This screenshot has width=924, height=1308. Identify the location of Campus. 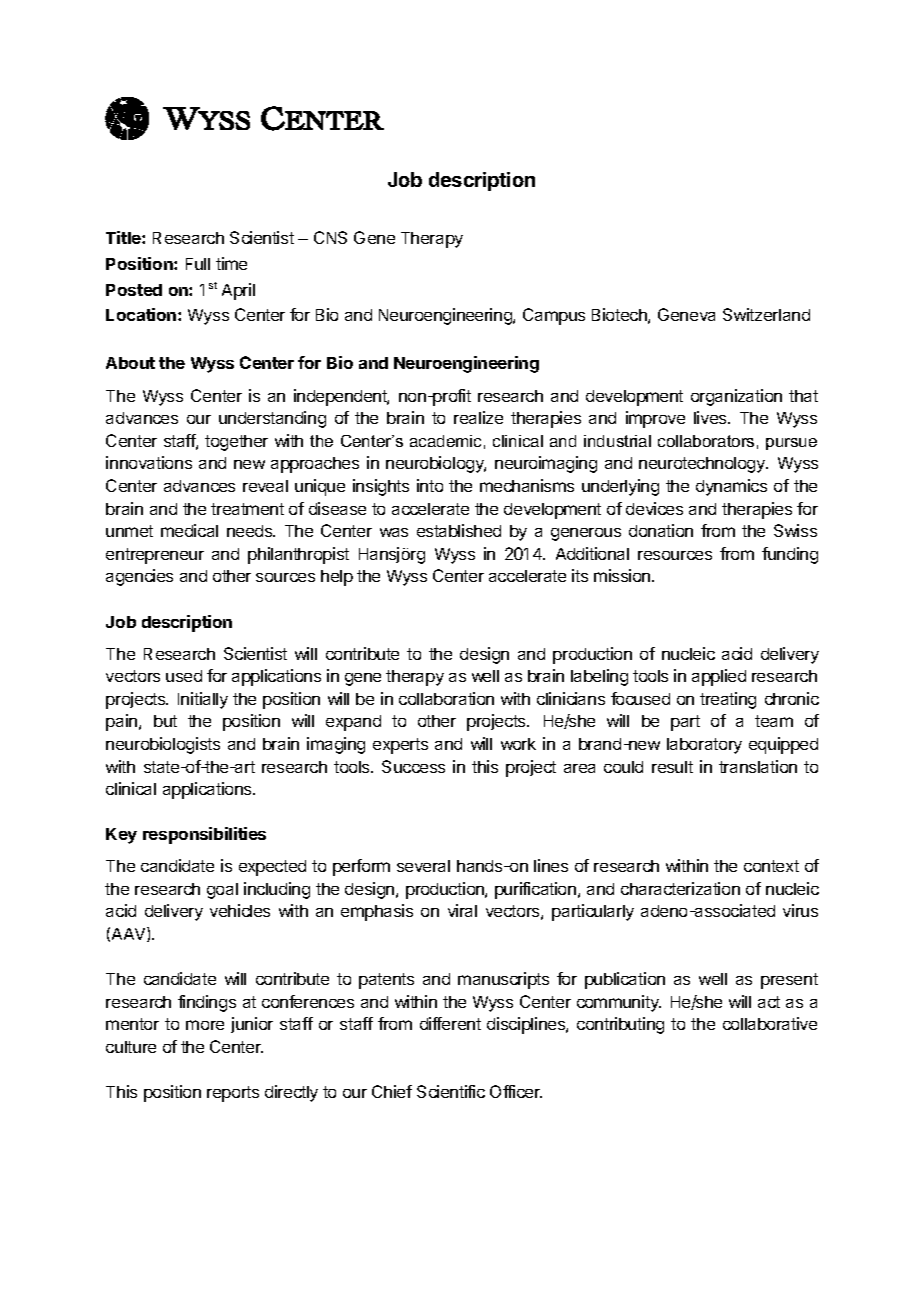
(554, 316).
